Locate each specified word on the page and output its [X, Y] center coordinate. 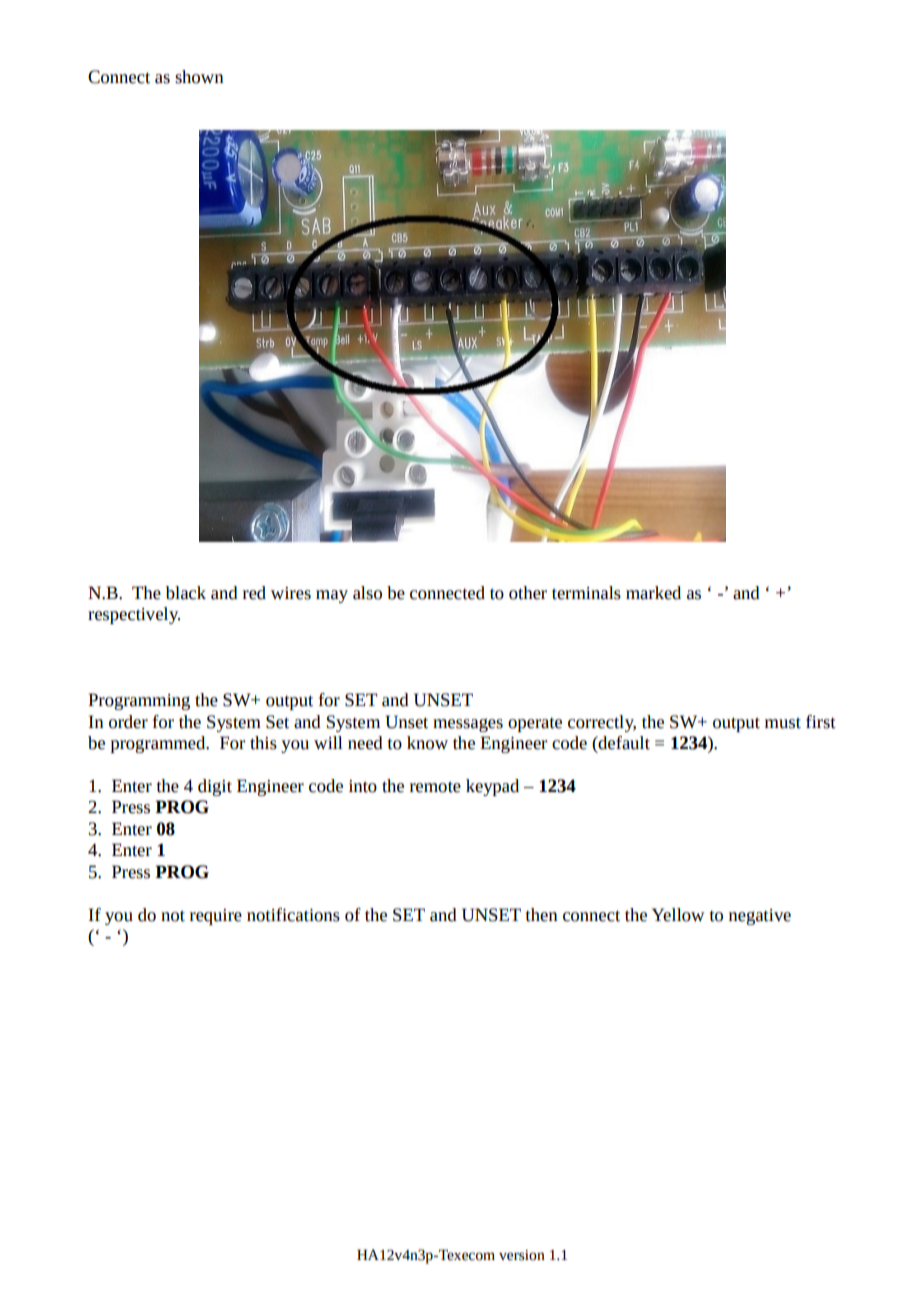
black [186, 593]
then [542, 915]
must [783, 723]
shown [199, 77]
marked [653, 593]
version [522, 1255]
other [528, 593]
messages [468, 725]
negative [760, 917]
